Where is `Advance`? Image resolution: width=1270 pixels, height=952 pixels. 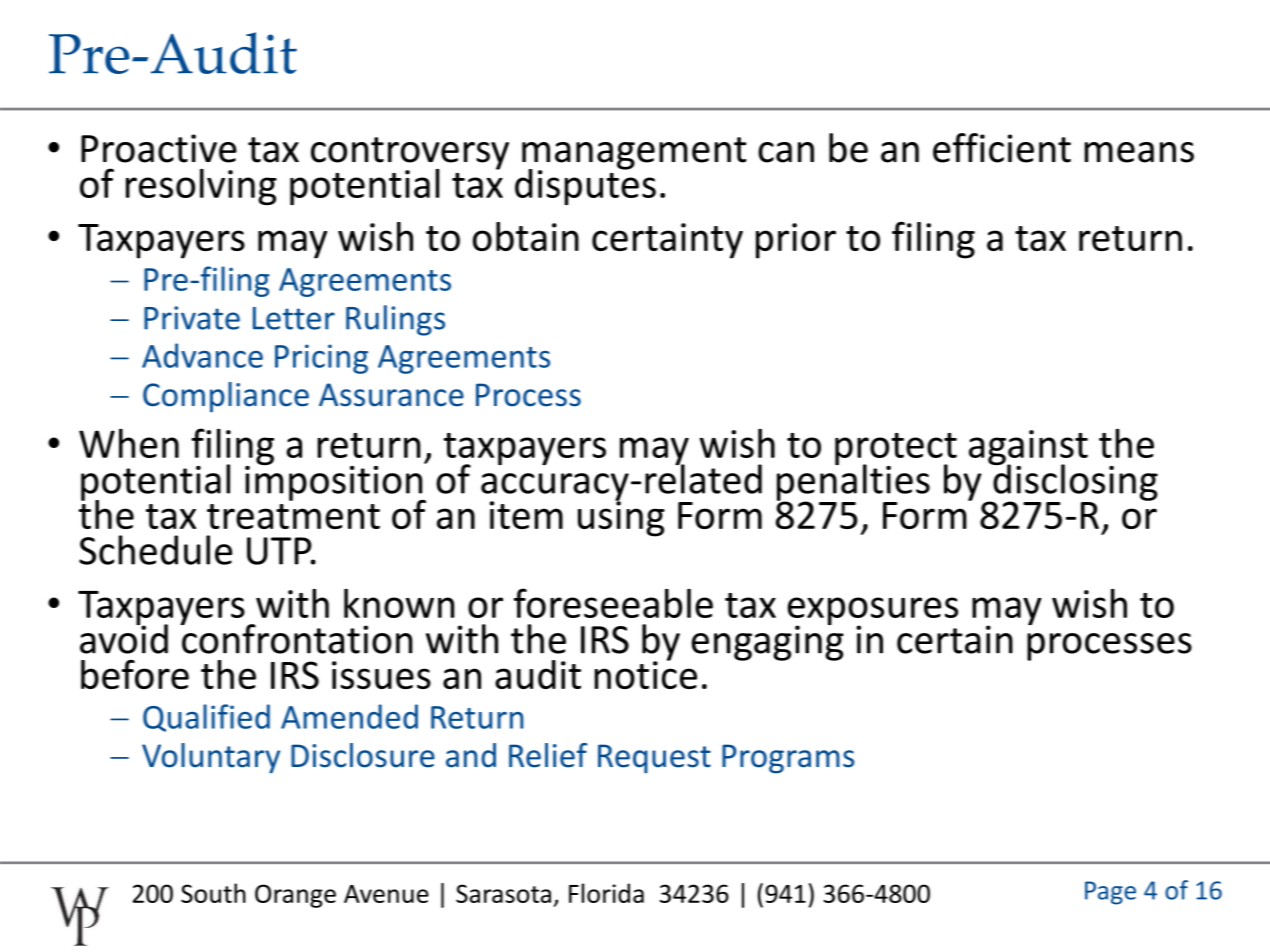 Advance is located at coordinates (202, 355).
